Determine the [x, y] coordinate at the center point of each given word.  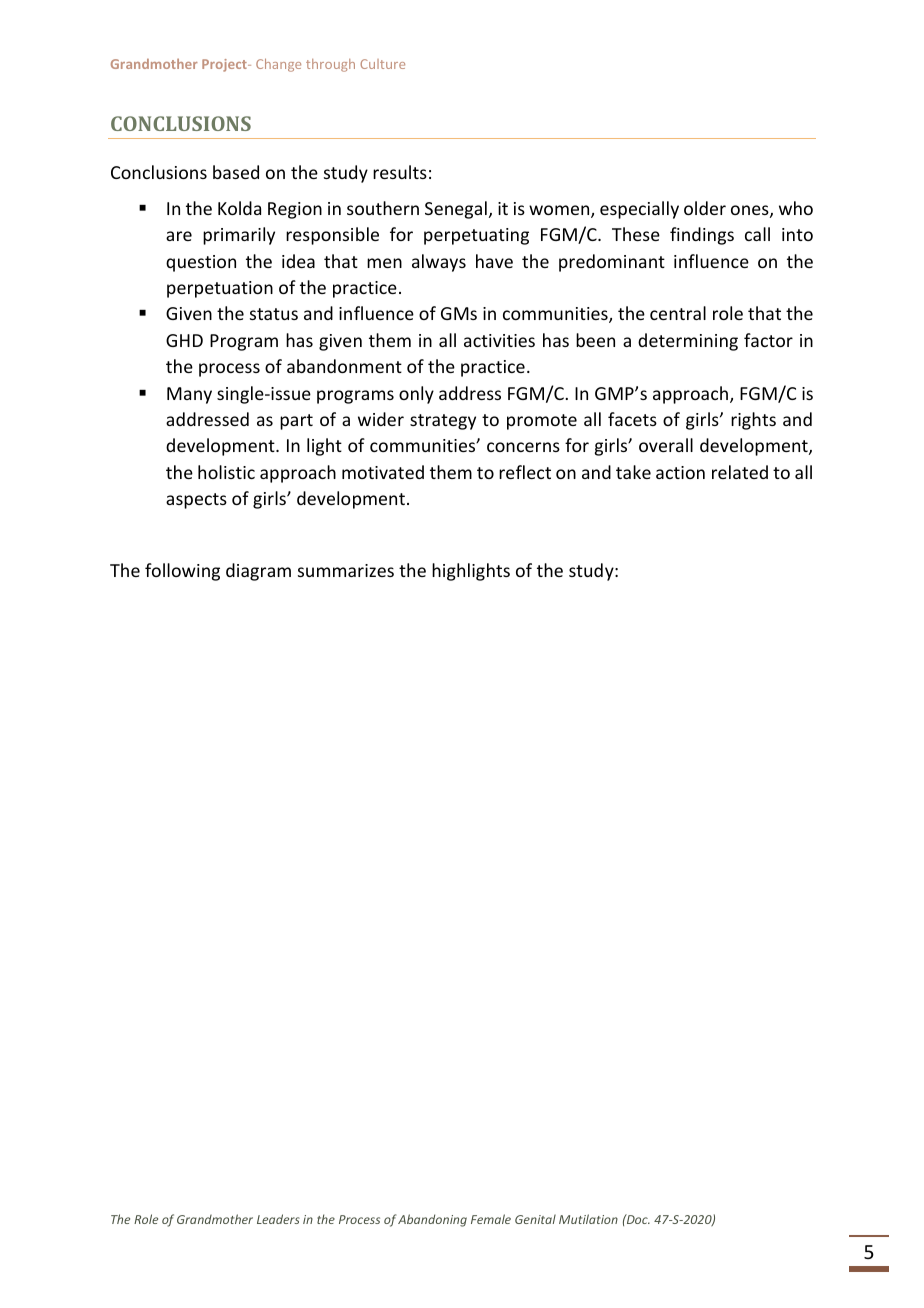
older [705, 208]
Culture [382, 64]
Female [491, 1219]
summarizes [346, 570]
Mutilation [588, 1219]
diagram [258, 572]
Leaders [278, 1219]
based [236, 172]
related [740, 472]
